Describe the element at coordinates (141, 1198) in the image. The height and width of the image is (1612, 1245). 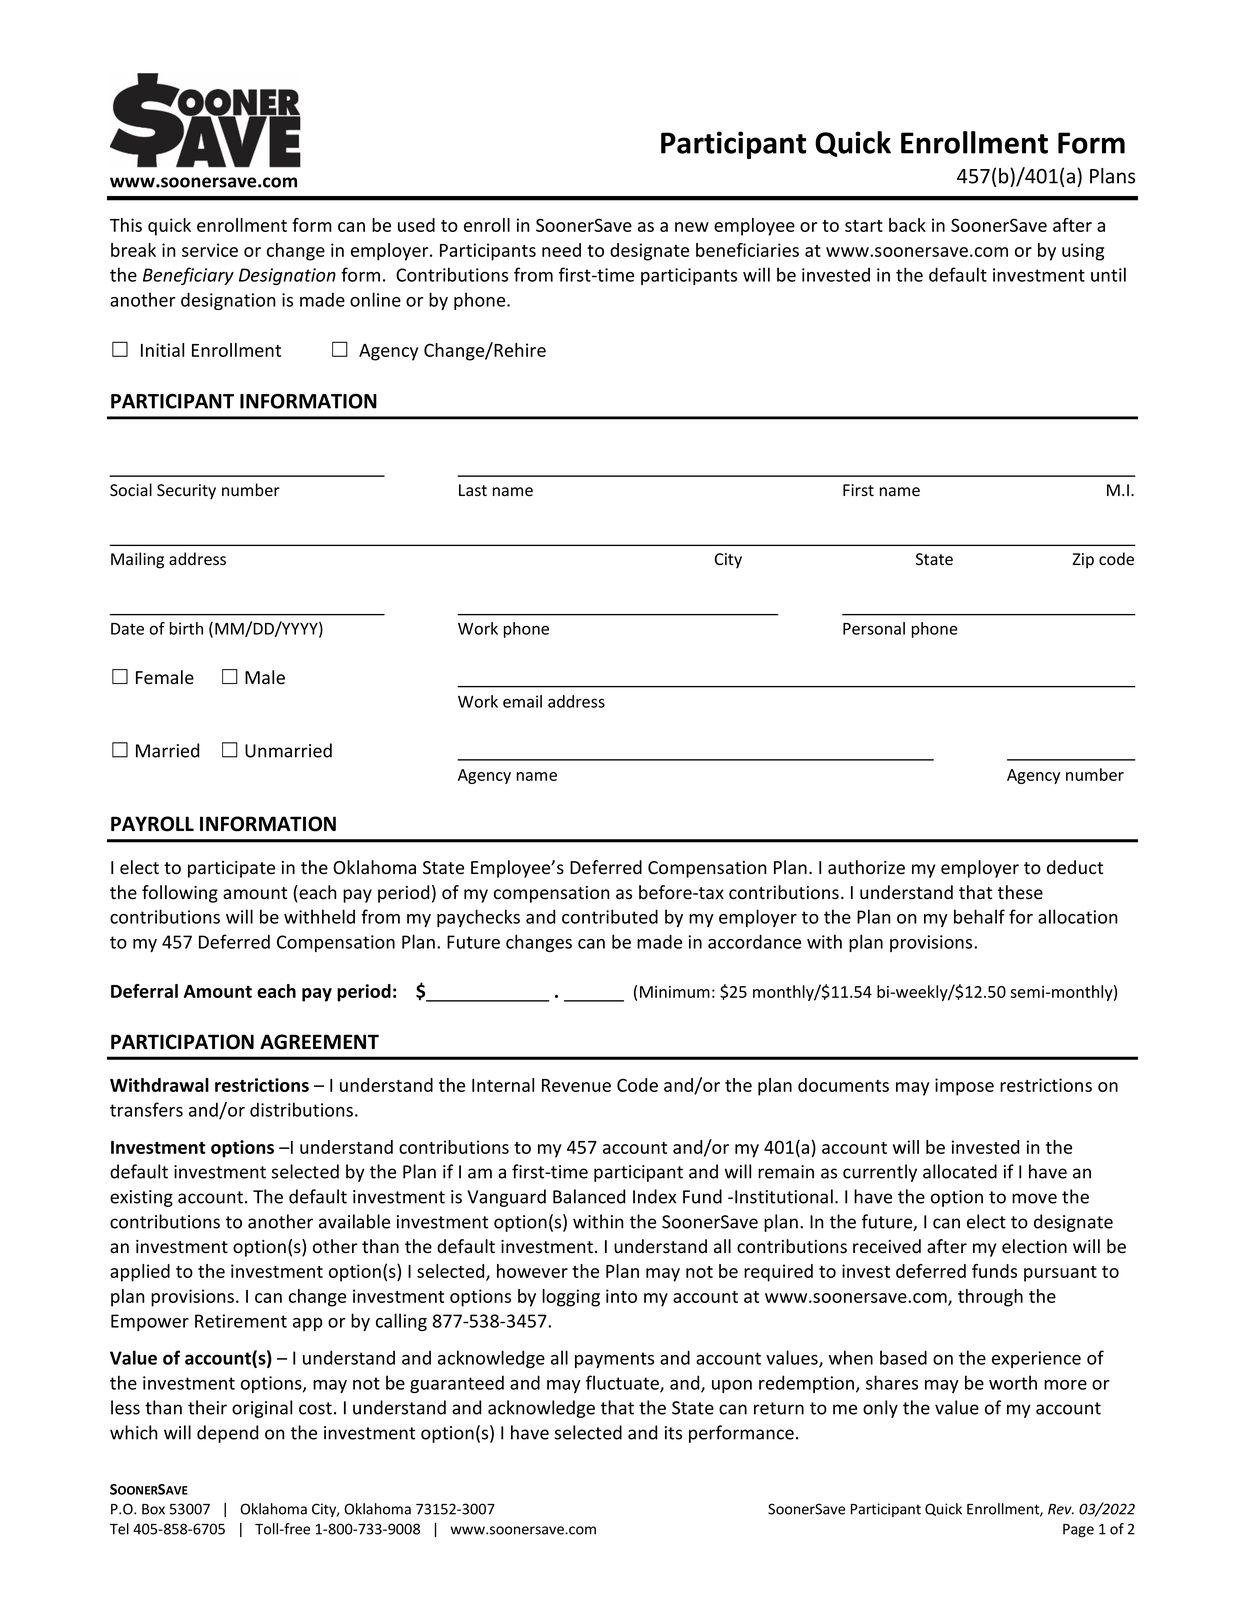
I see `existing` at that location.
